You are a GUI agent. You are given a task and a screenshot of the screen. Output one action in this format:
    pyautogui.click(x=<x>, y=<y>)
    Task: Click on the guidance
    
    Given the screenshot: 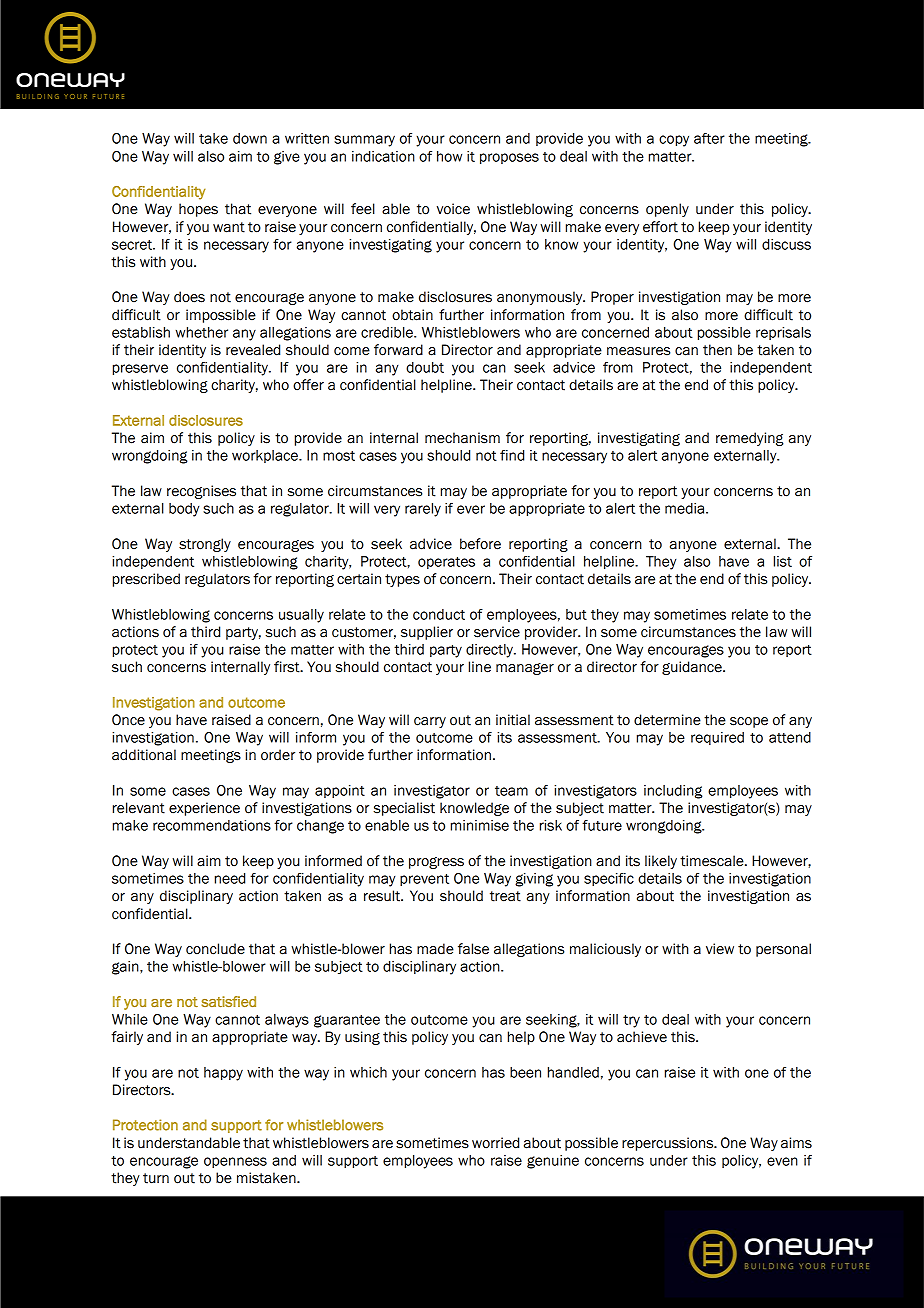 What is the action you would take?
    pyautogui.click(x=693, y=668)
